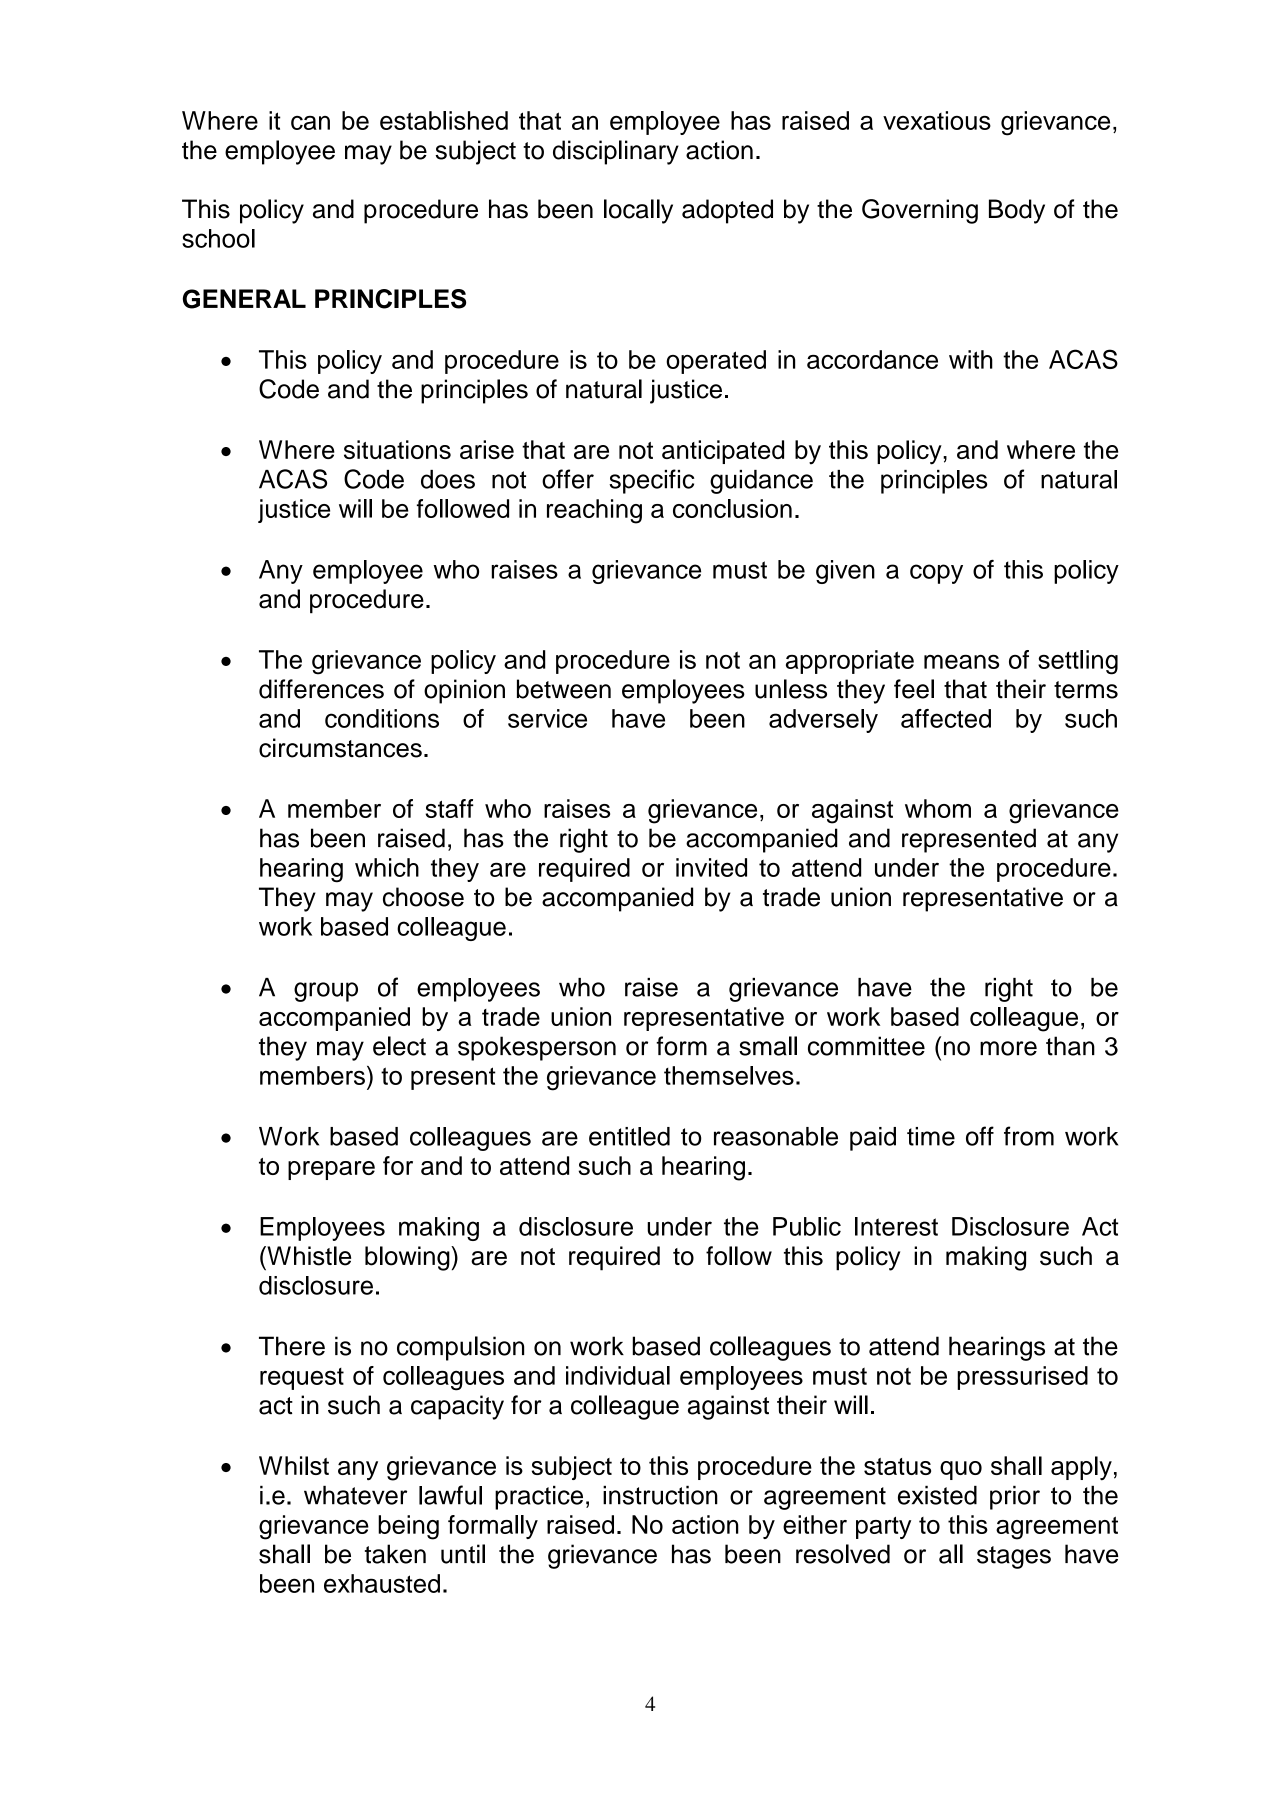 This image has height=1797, width=1271. Describe the element at coordinates (938, 808) in the image. I see `whom` at that location.
